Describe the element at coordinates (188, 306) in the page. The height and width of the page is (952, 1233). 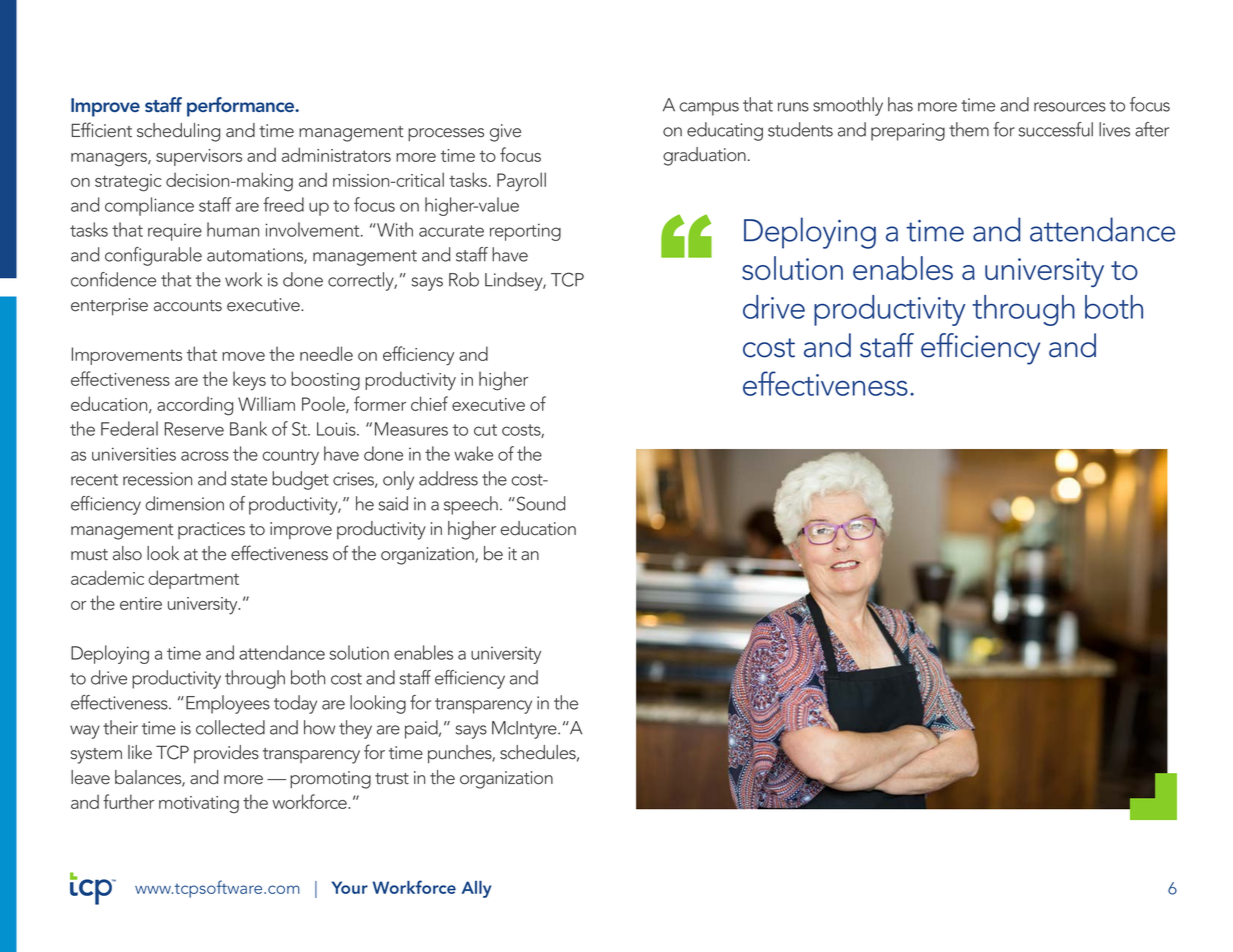
I see `accounts` at that location.
